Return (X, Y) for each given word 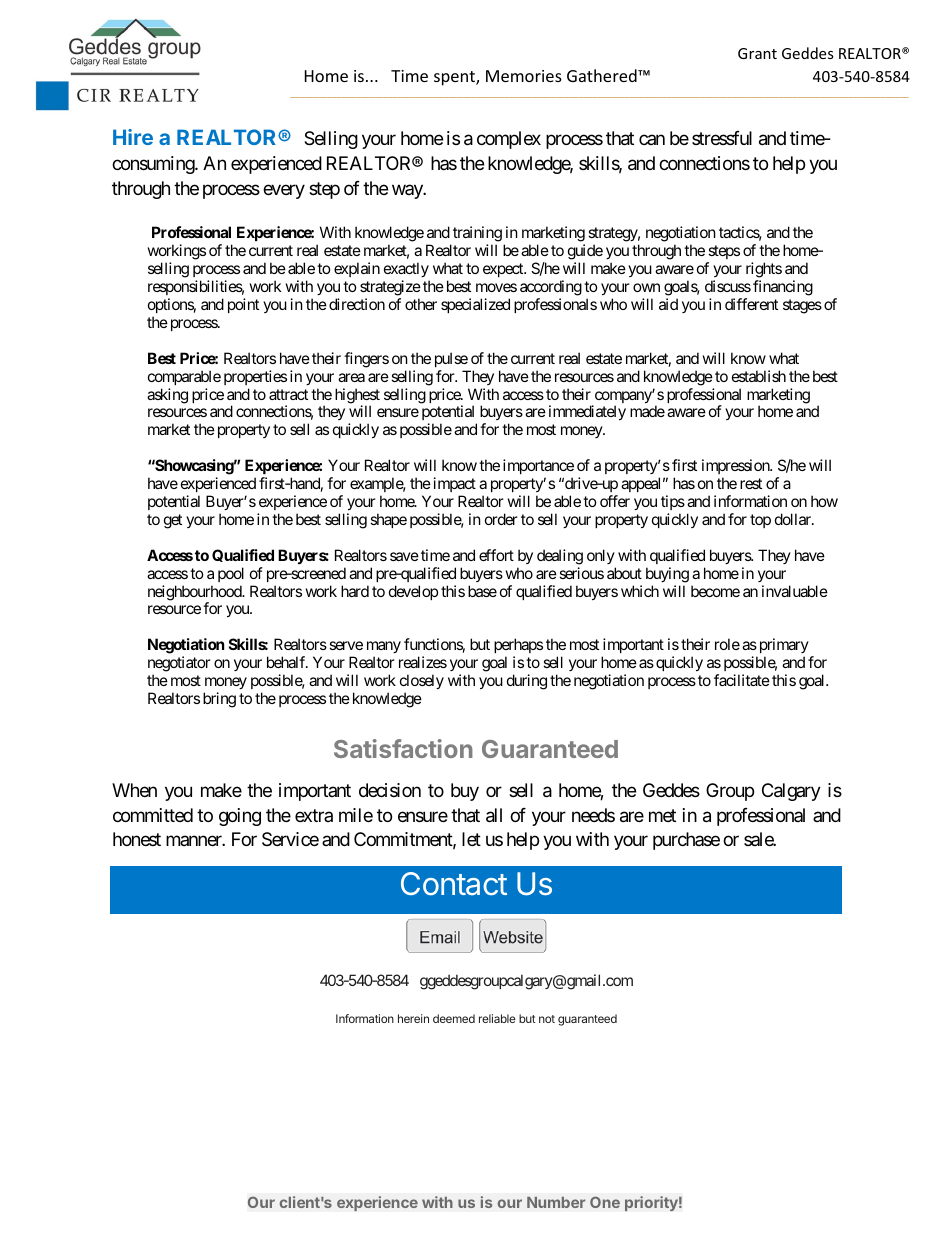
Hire (133, 137)
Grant (757, 53)
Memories (524, 76)
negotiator (179, 665)
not (547, 1019)
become (715, 591)
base (482, 591)
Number (556, 1202)
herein (413, 1018)
